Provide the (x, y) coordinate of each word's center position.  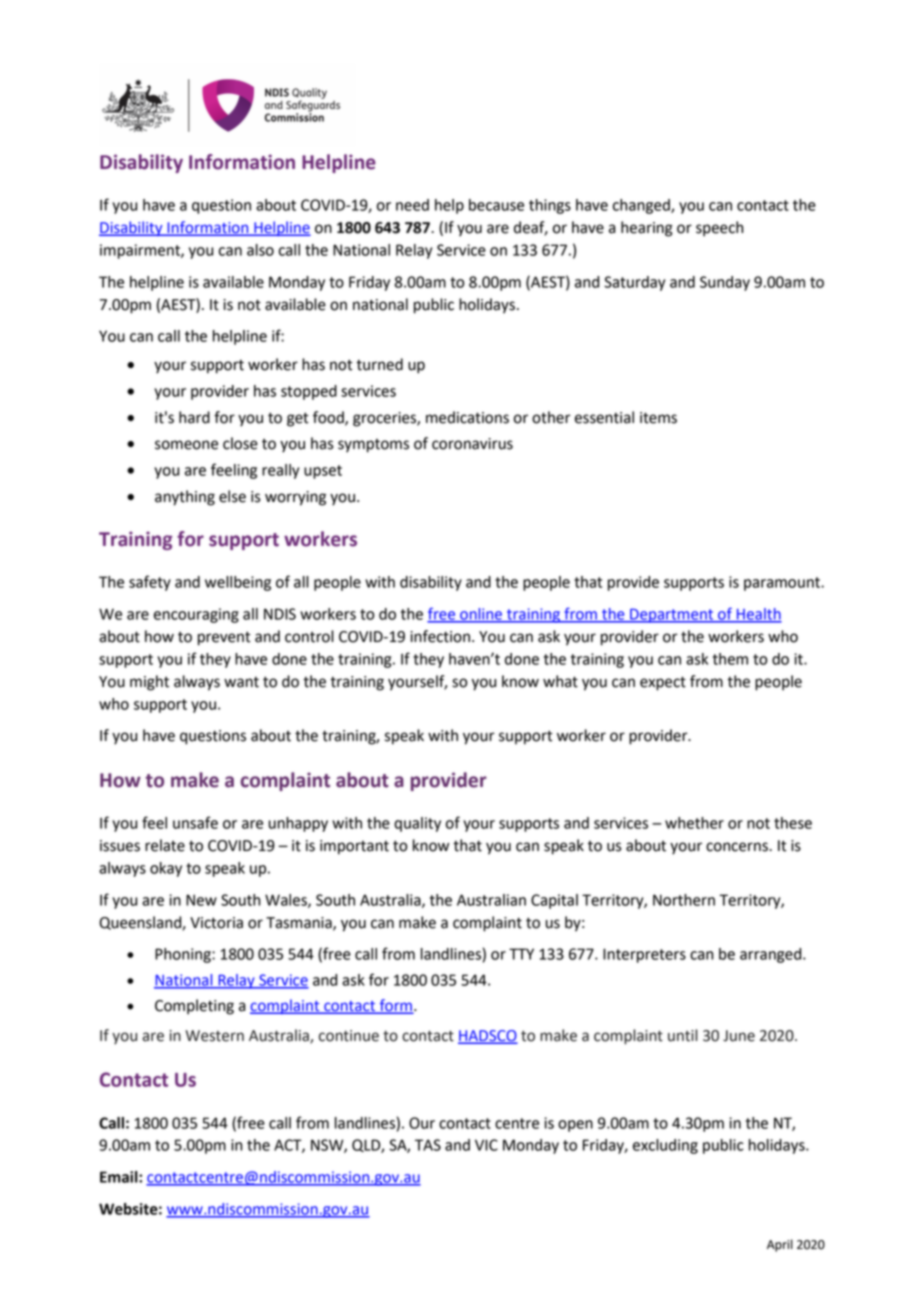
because (496, 205)
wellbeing (238, 583)
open (575, 1126)
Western (214, 1036)
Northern (684, 900)
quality (417, 824)
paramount (783, 584)
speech (719, 229)
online (481, 615)
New (201, 900)
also (260, 250)
